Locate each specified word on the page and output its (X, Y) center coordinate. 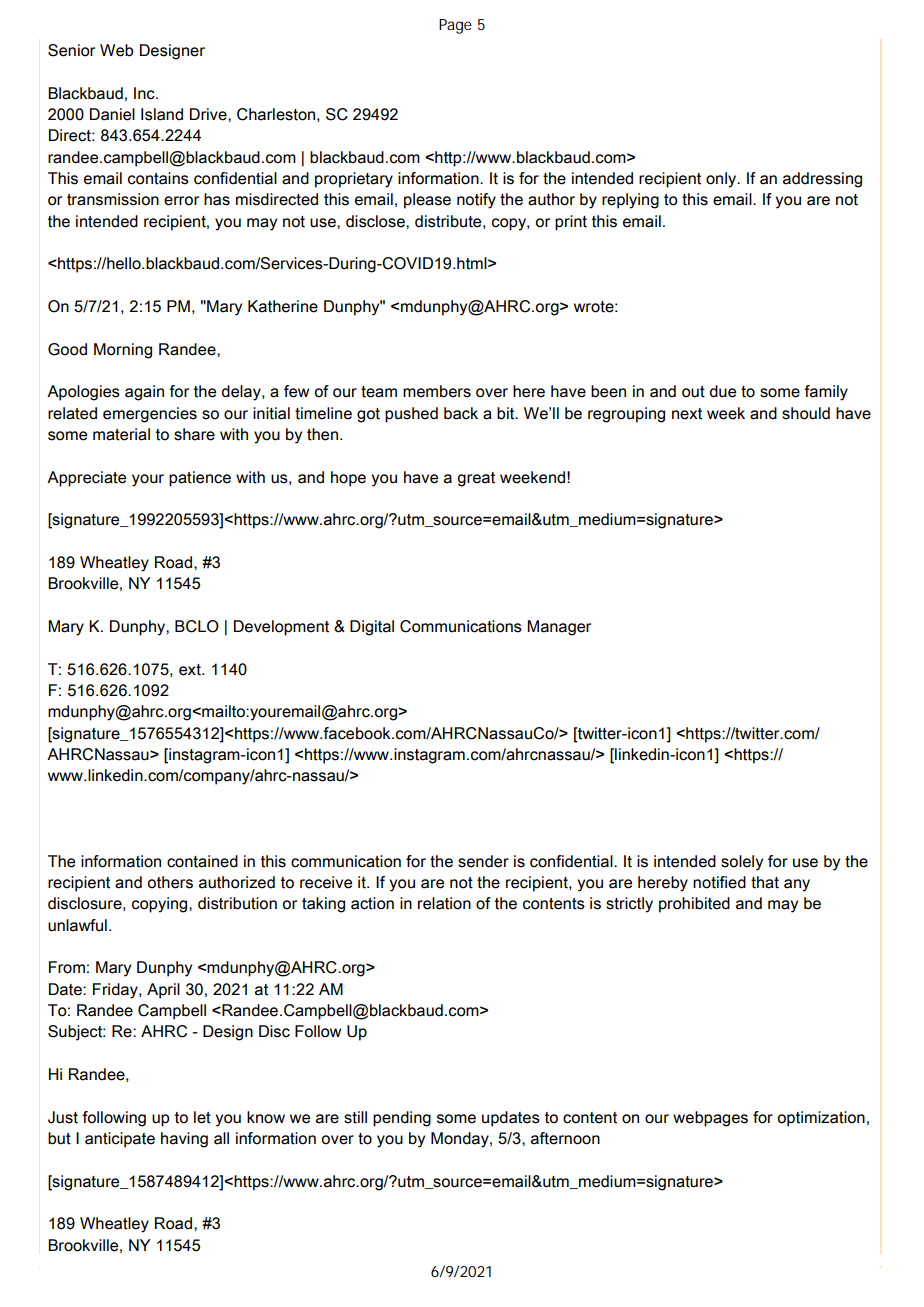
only (722, 180)
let (202, 1117)
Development (281, 628)
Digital (372, 628)
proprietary (354, 180)
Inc (145, 93)
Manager (559, 628)
